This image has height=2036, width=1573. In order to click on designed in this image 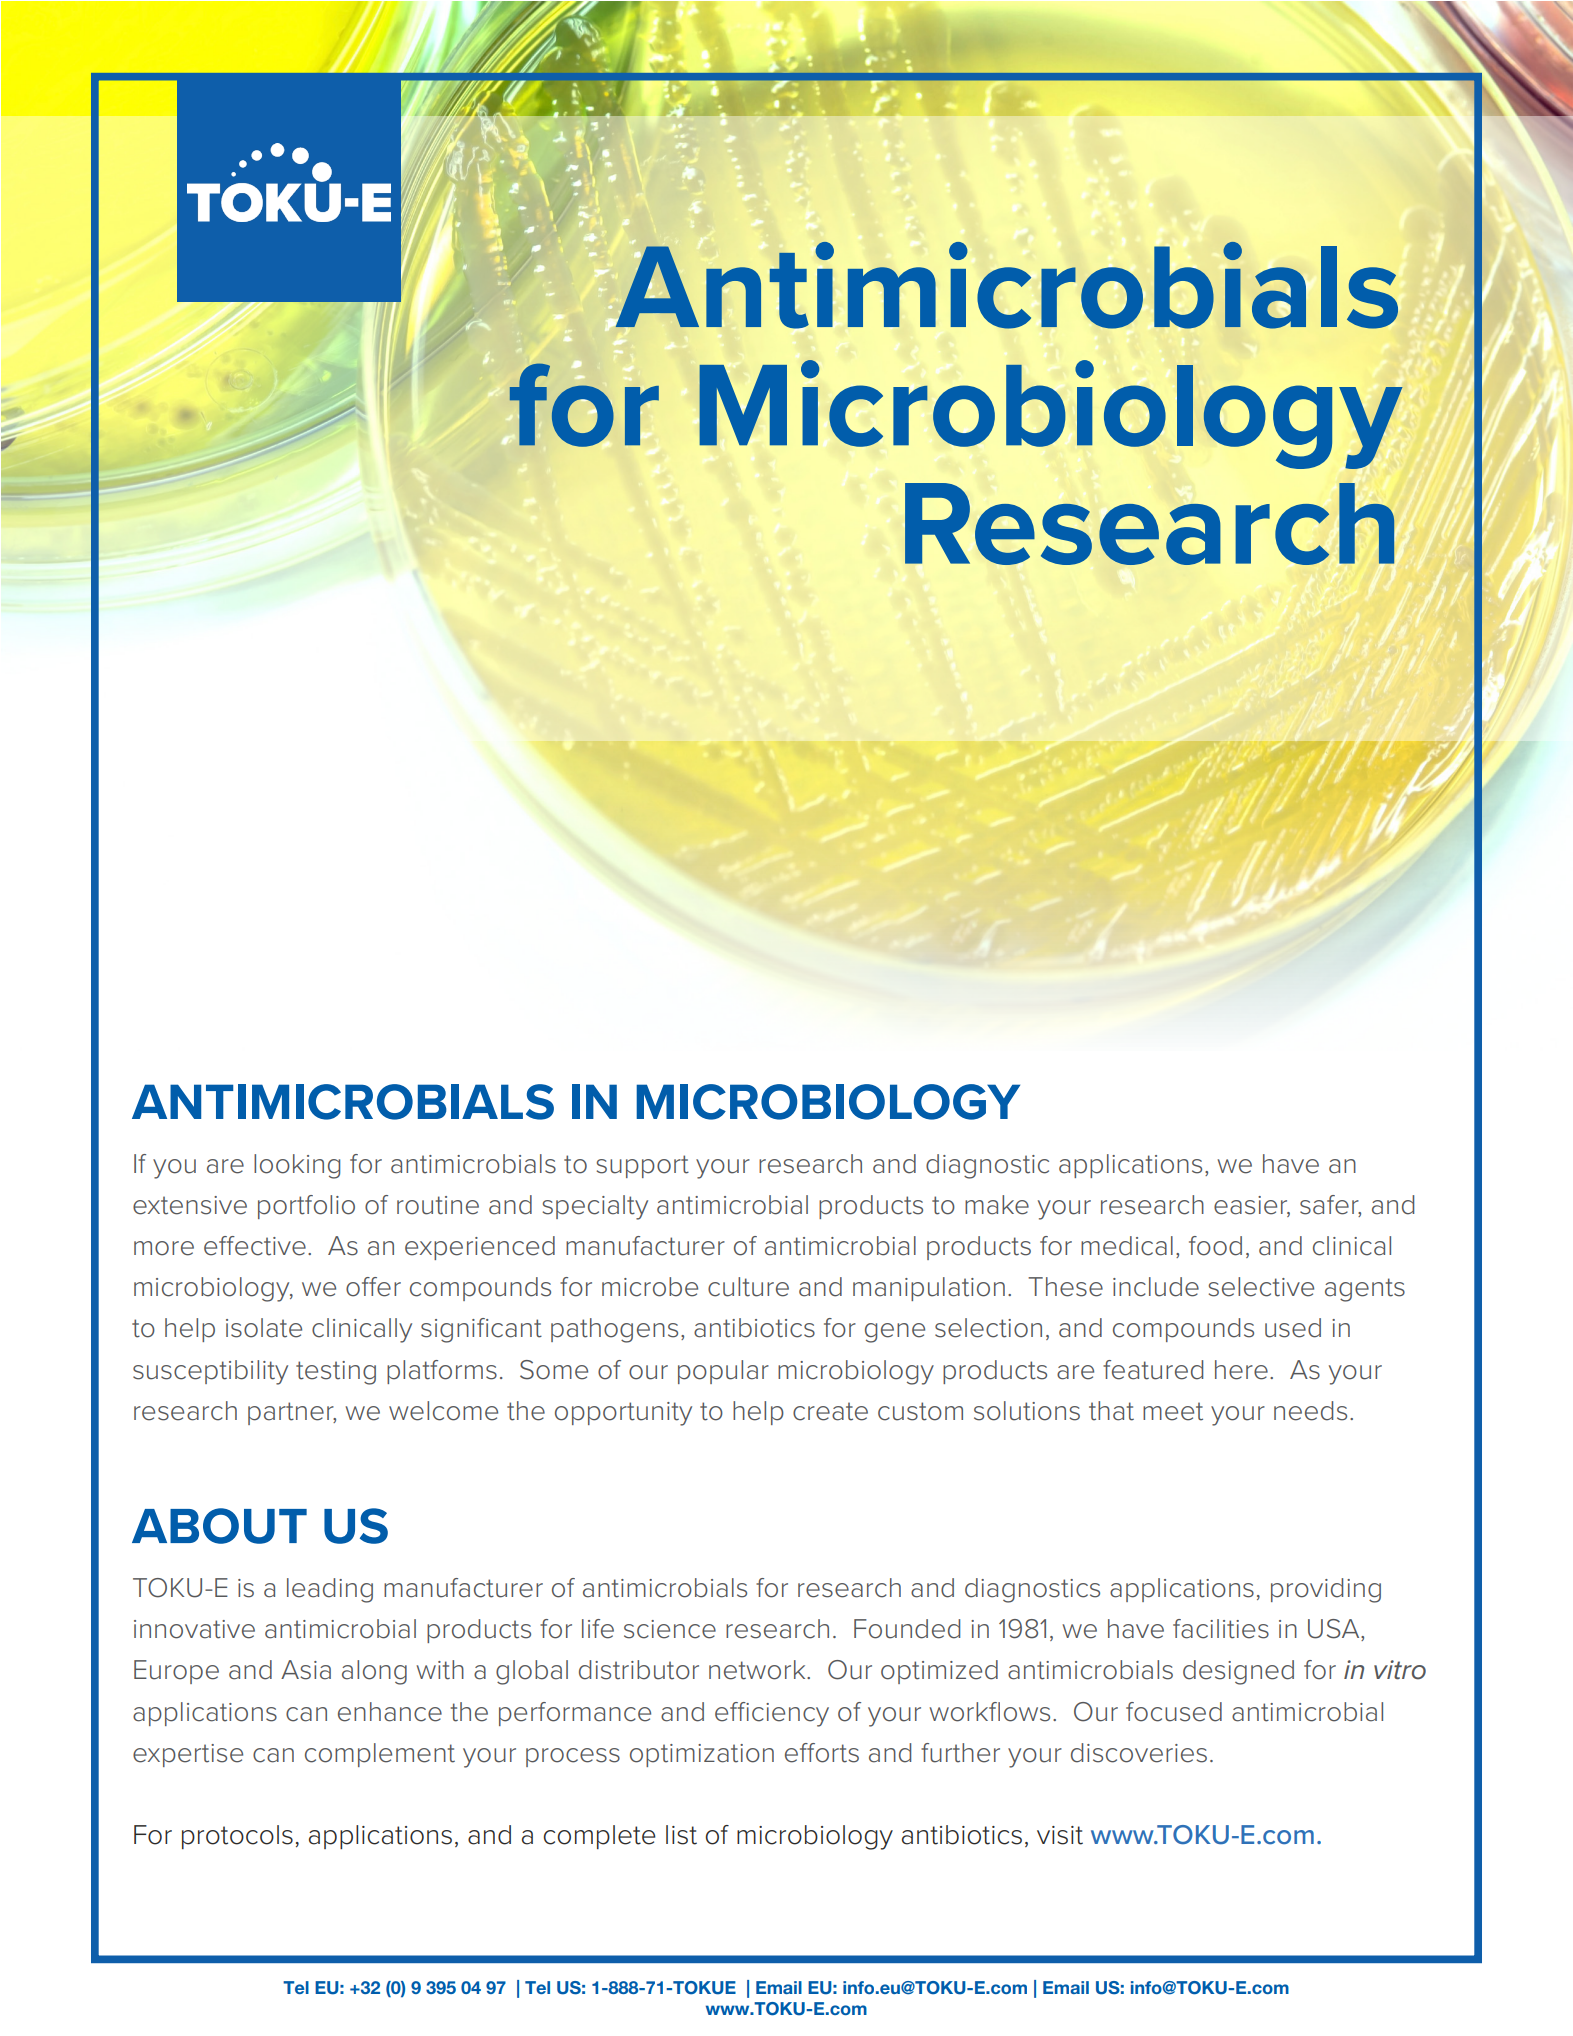, I will do `click(1238, 1672)`.
